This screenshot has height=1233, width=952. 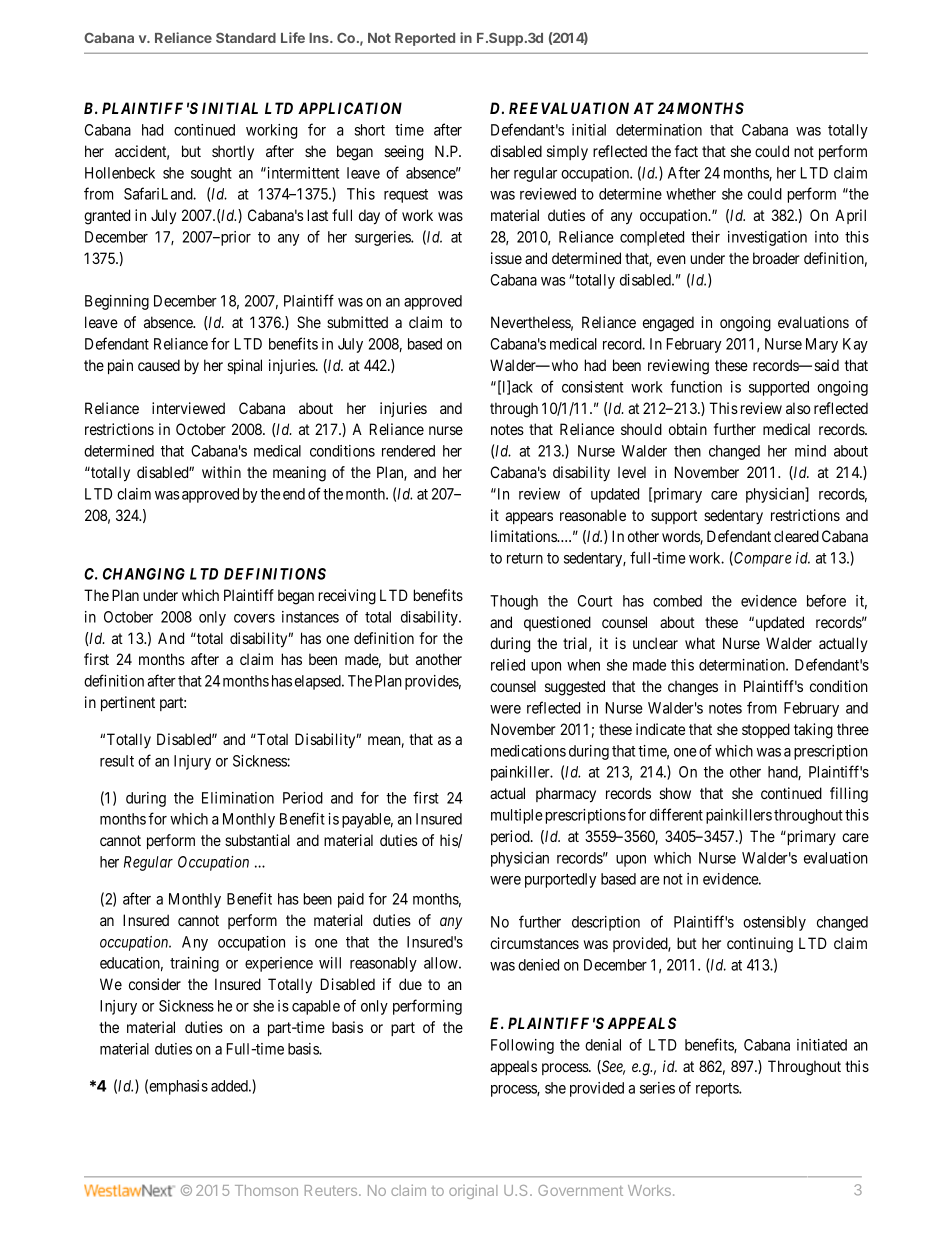 What do you see at coordinates (517, 816) in the screenshot?
I see `multiple` at bounding box center [517, 816].
